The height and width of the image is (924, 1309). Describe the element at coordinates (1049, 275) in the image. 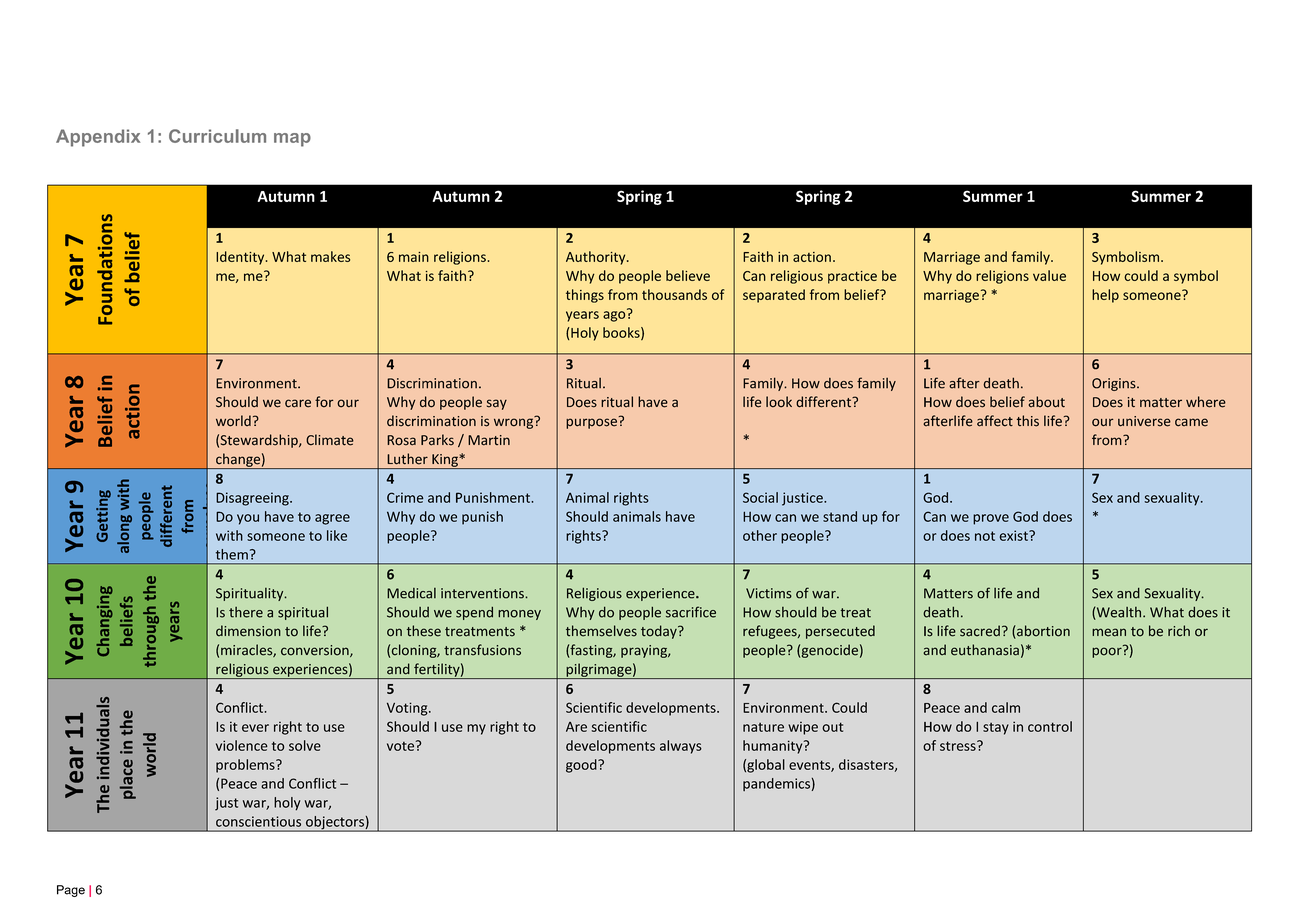

I see `value` at that location.
